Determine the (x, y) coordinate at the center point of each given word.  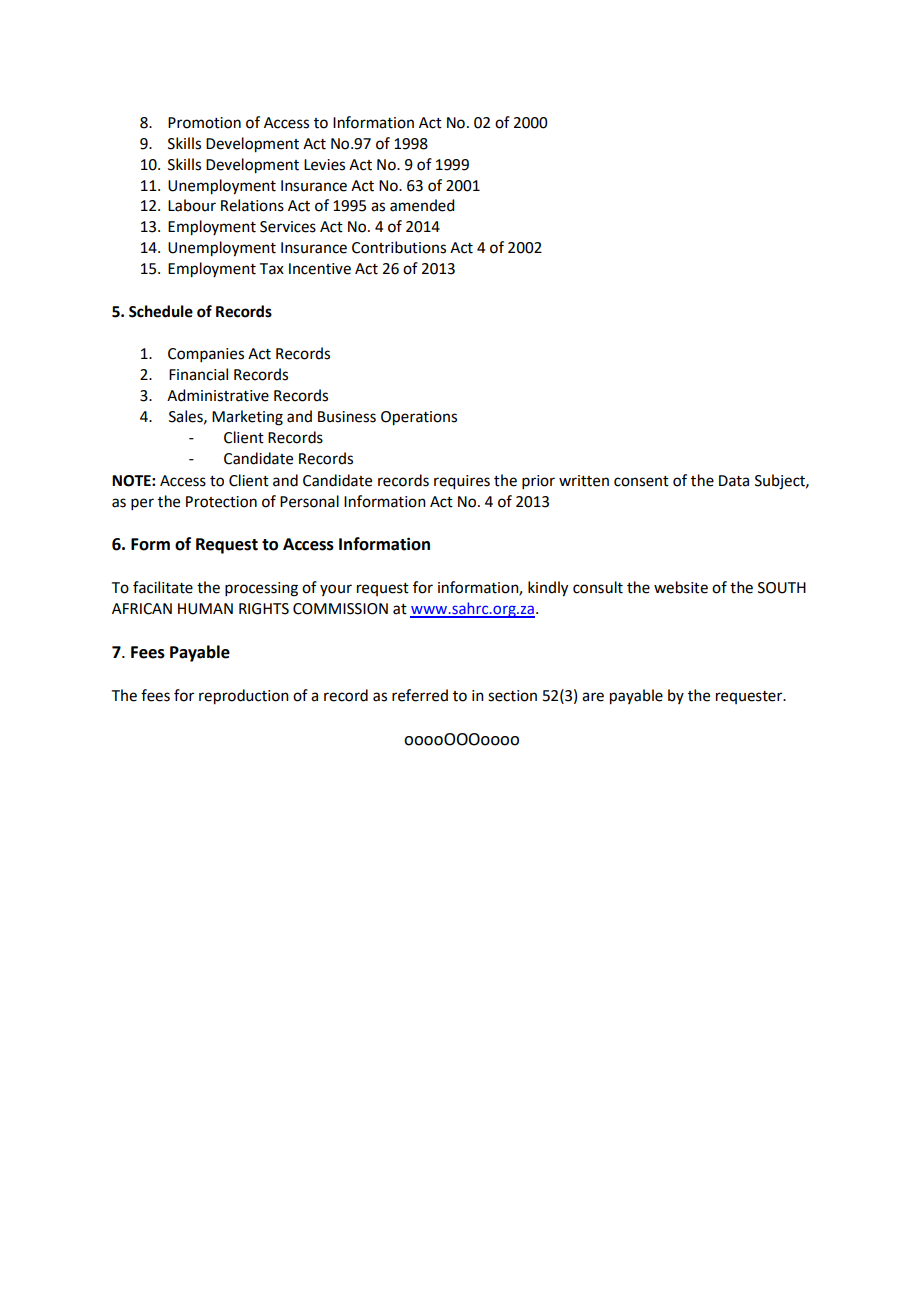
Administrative (218, 395)
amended (422, 205)
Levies (324, 165)
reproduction (244, 697)
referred (420, 695)
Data (734, 481)
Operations (419, 418)
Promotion (204, 123)
